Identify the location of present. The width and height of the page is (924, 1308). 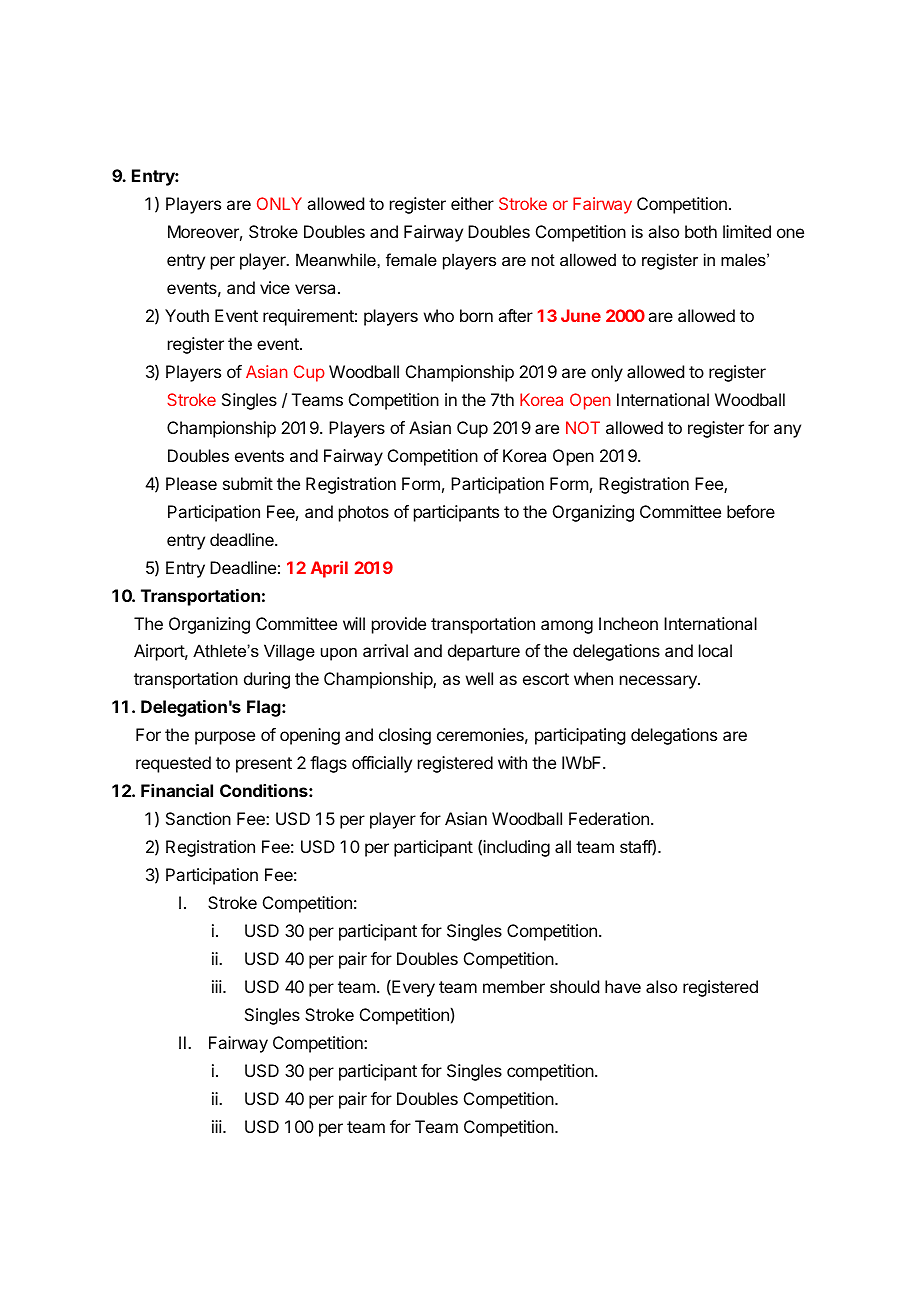
(264, 765).
